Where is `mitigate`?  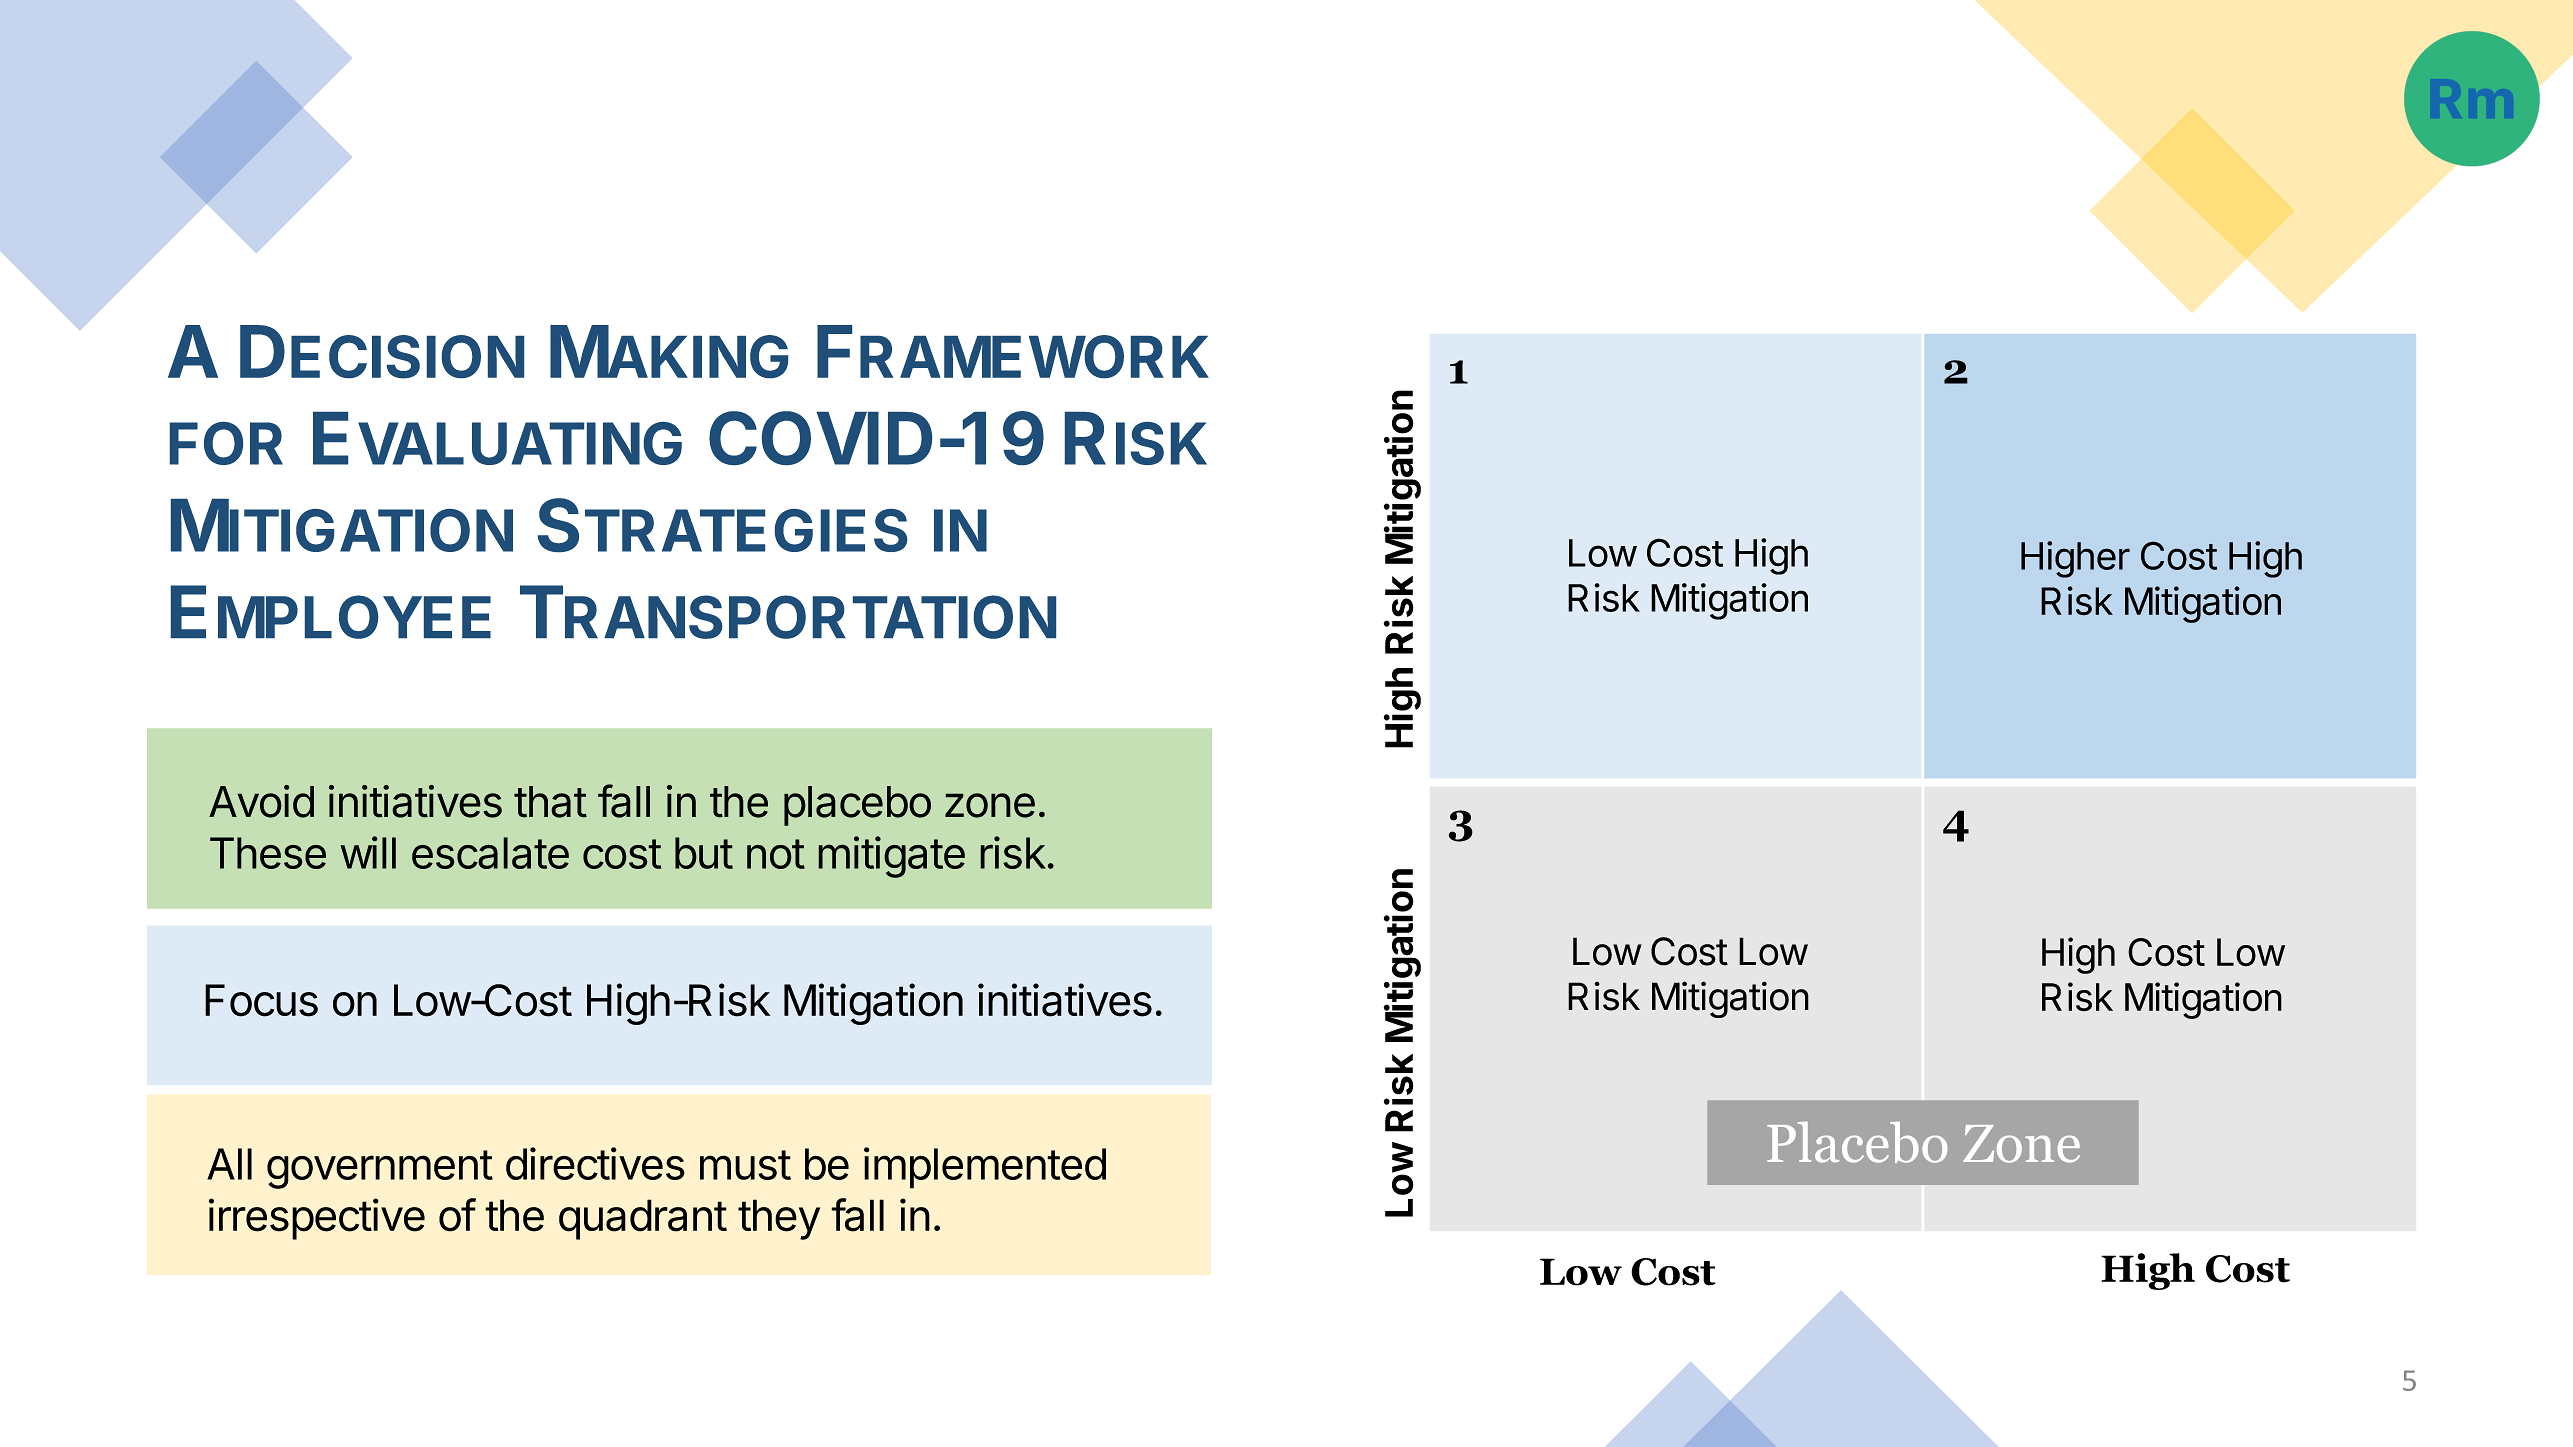
mitigate is located at coordinates (891, 857).
